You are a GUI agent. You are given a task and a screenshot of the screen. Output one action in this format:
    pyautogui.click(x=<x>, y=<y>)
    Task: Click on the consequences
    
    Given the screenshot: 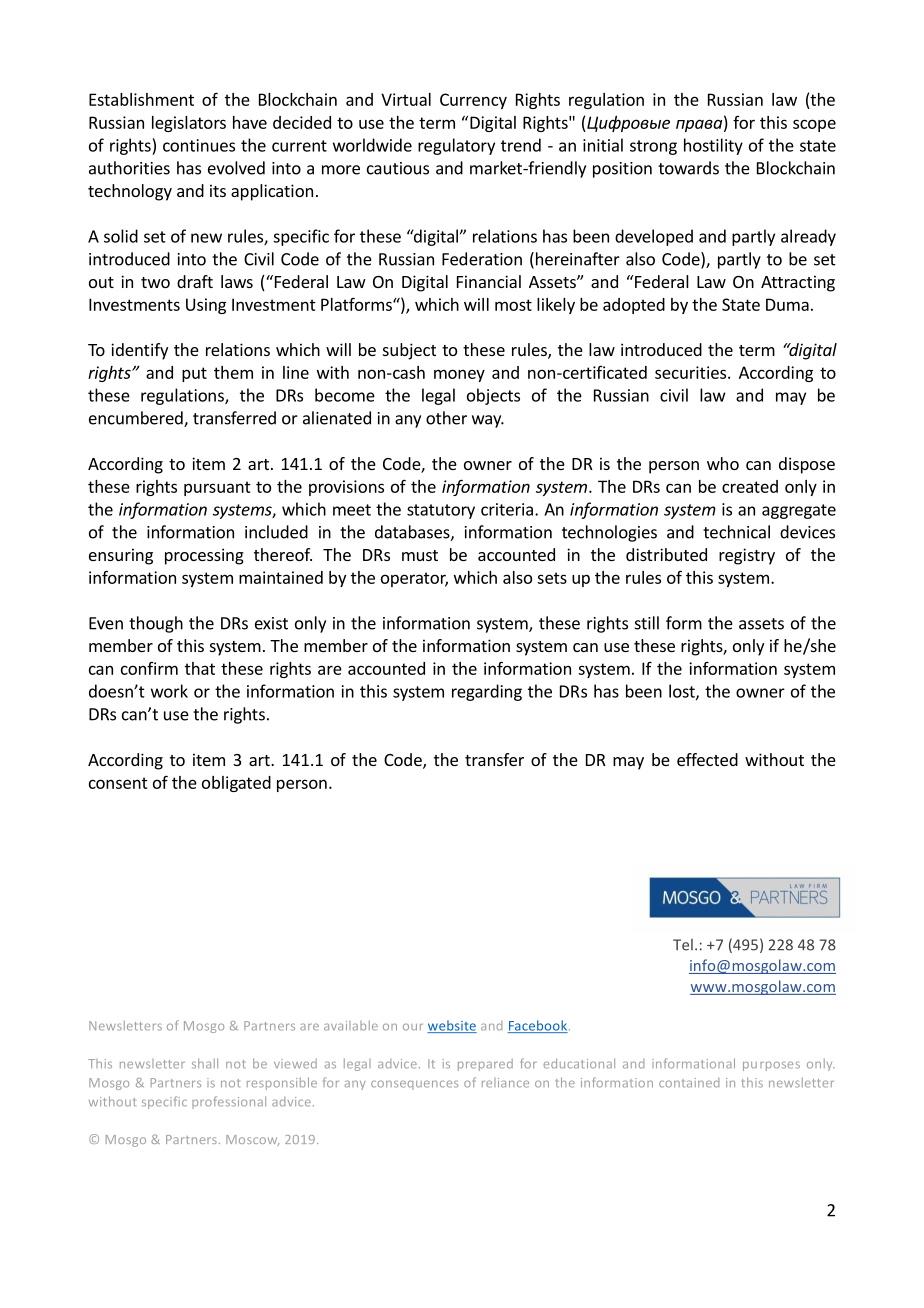 What is the action you would take?
    pyautogui.click(x=414, y=1085)
